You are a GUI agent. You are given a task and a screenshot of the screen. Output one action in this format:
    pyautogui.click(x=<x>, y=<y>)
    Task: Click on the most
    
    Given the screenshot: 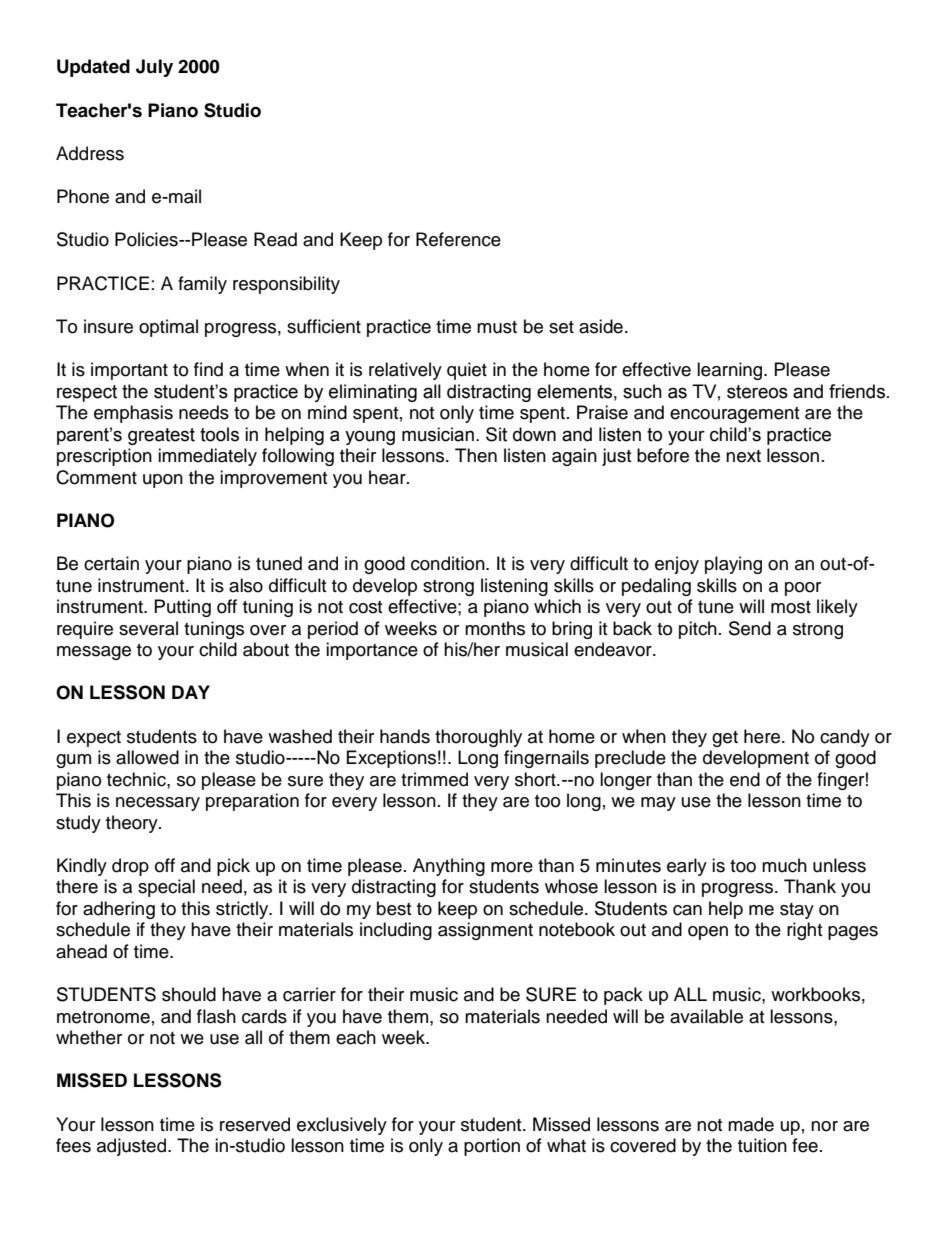 What is the action you would take?
    pyautogui.click(x=791, y=607)
